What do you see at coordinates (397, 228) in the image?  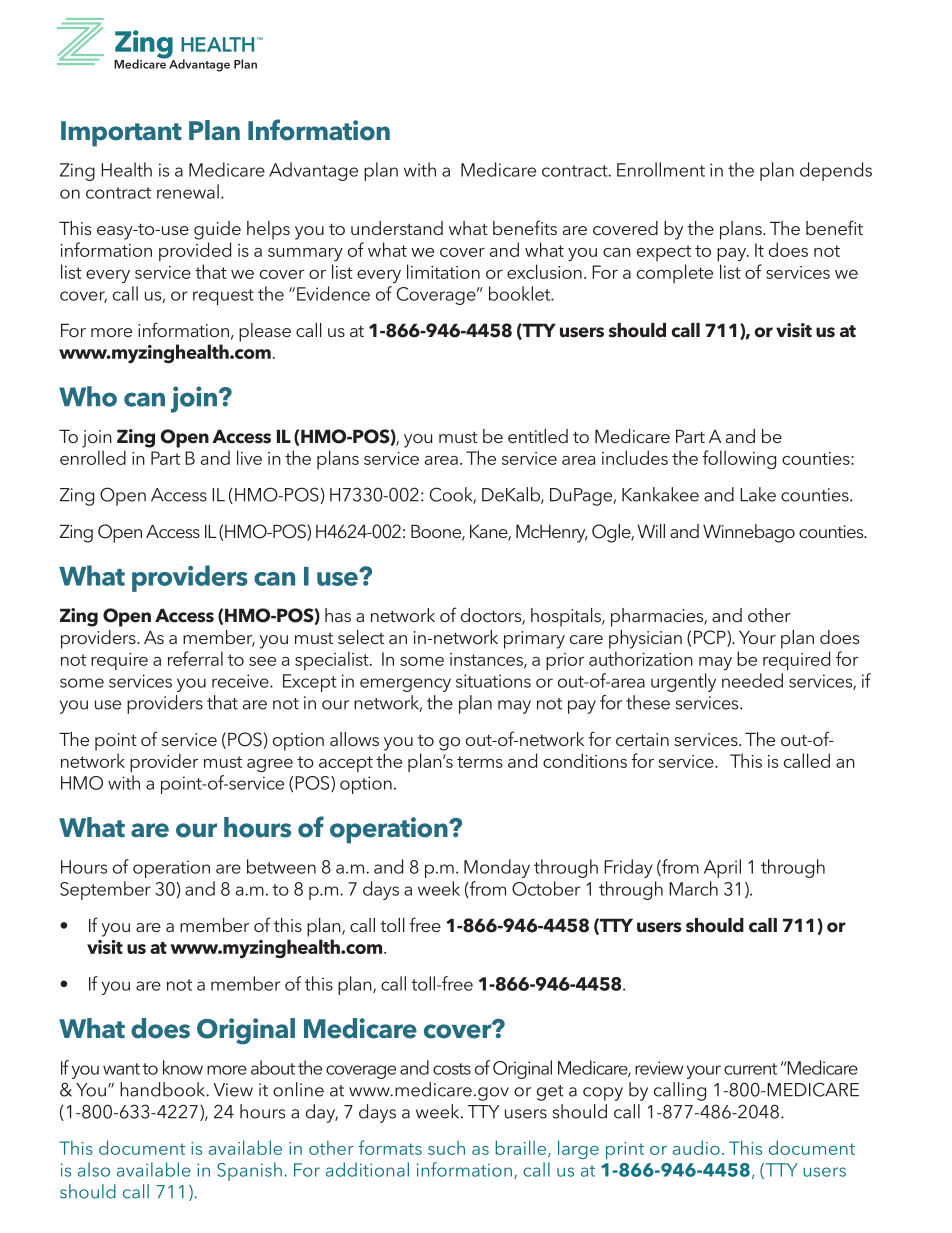 I see `understand` at bounding box center [397, 228].
